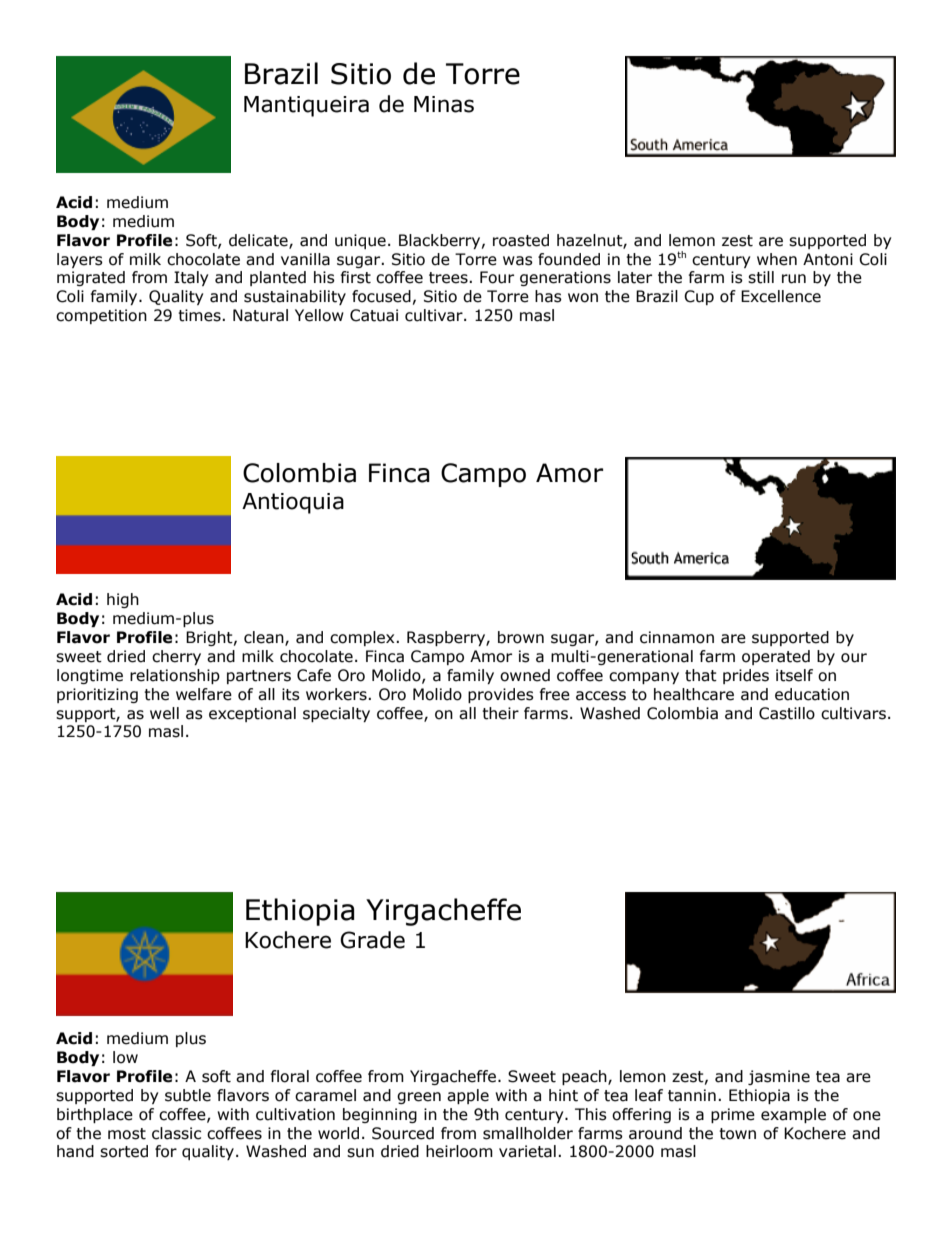 This screenshot has width=952, height=1233. What do you see at coordinates (123, 600) in the screenshot?
I see `high` at bounding box center [123, 600].
